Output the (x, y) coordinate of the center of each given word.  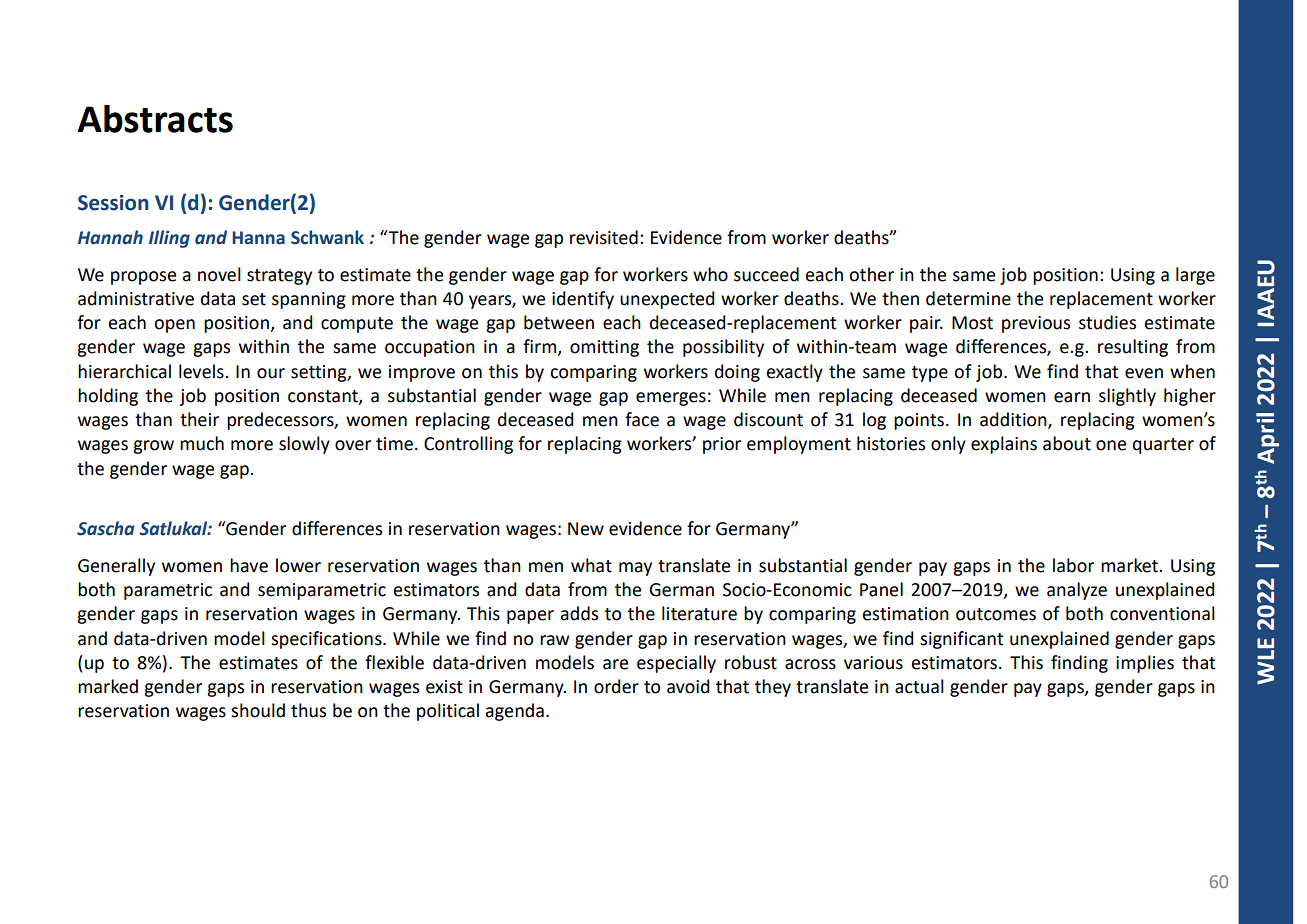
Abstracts (155, 119)
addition (1014, 420)
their (199, 419)
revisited (604, 237)
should (258, 710)
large (1195, 276)
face (642, 419)
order (616, 686)
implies (1145, 664)
